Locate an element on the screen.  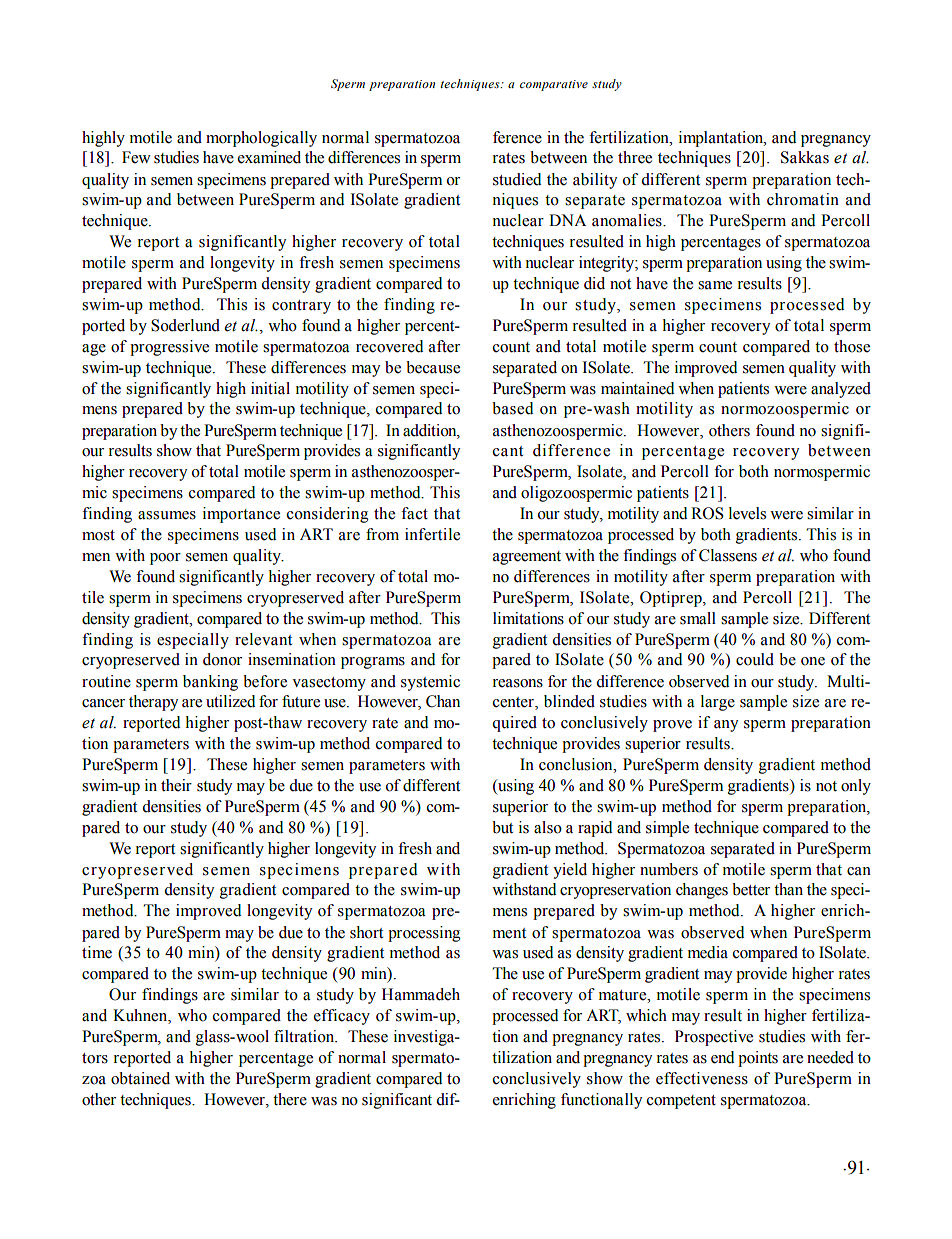
based is located at coordinates (512, 408).
